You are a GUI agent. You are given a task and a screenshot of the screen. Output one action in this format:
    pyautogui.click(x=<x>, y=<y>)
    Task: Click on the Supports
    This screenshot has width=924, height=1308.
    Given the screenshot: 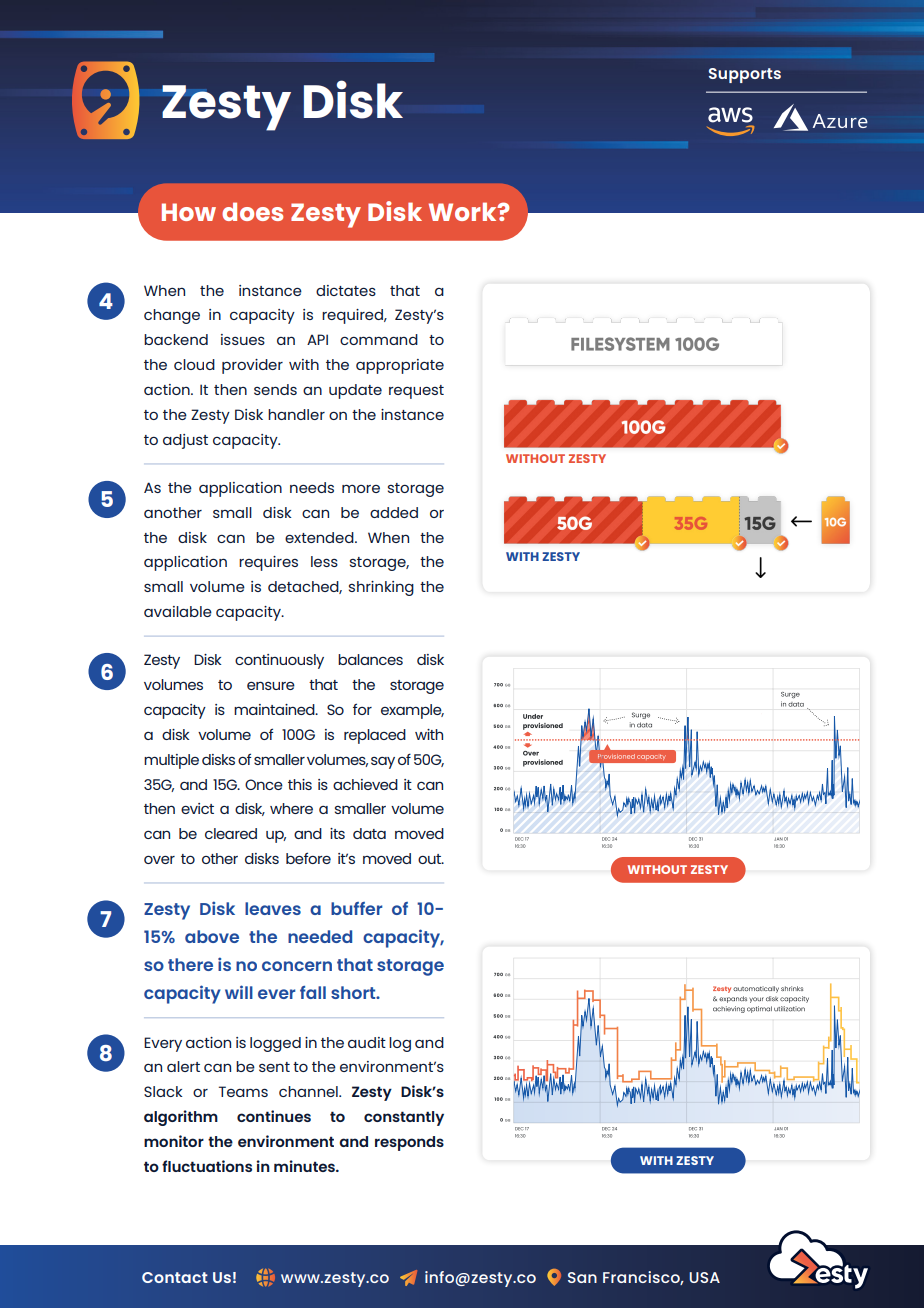 What is the action you would take?
    pyautogui.click(x=745, y=75)
